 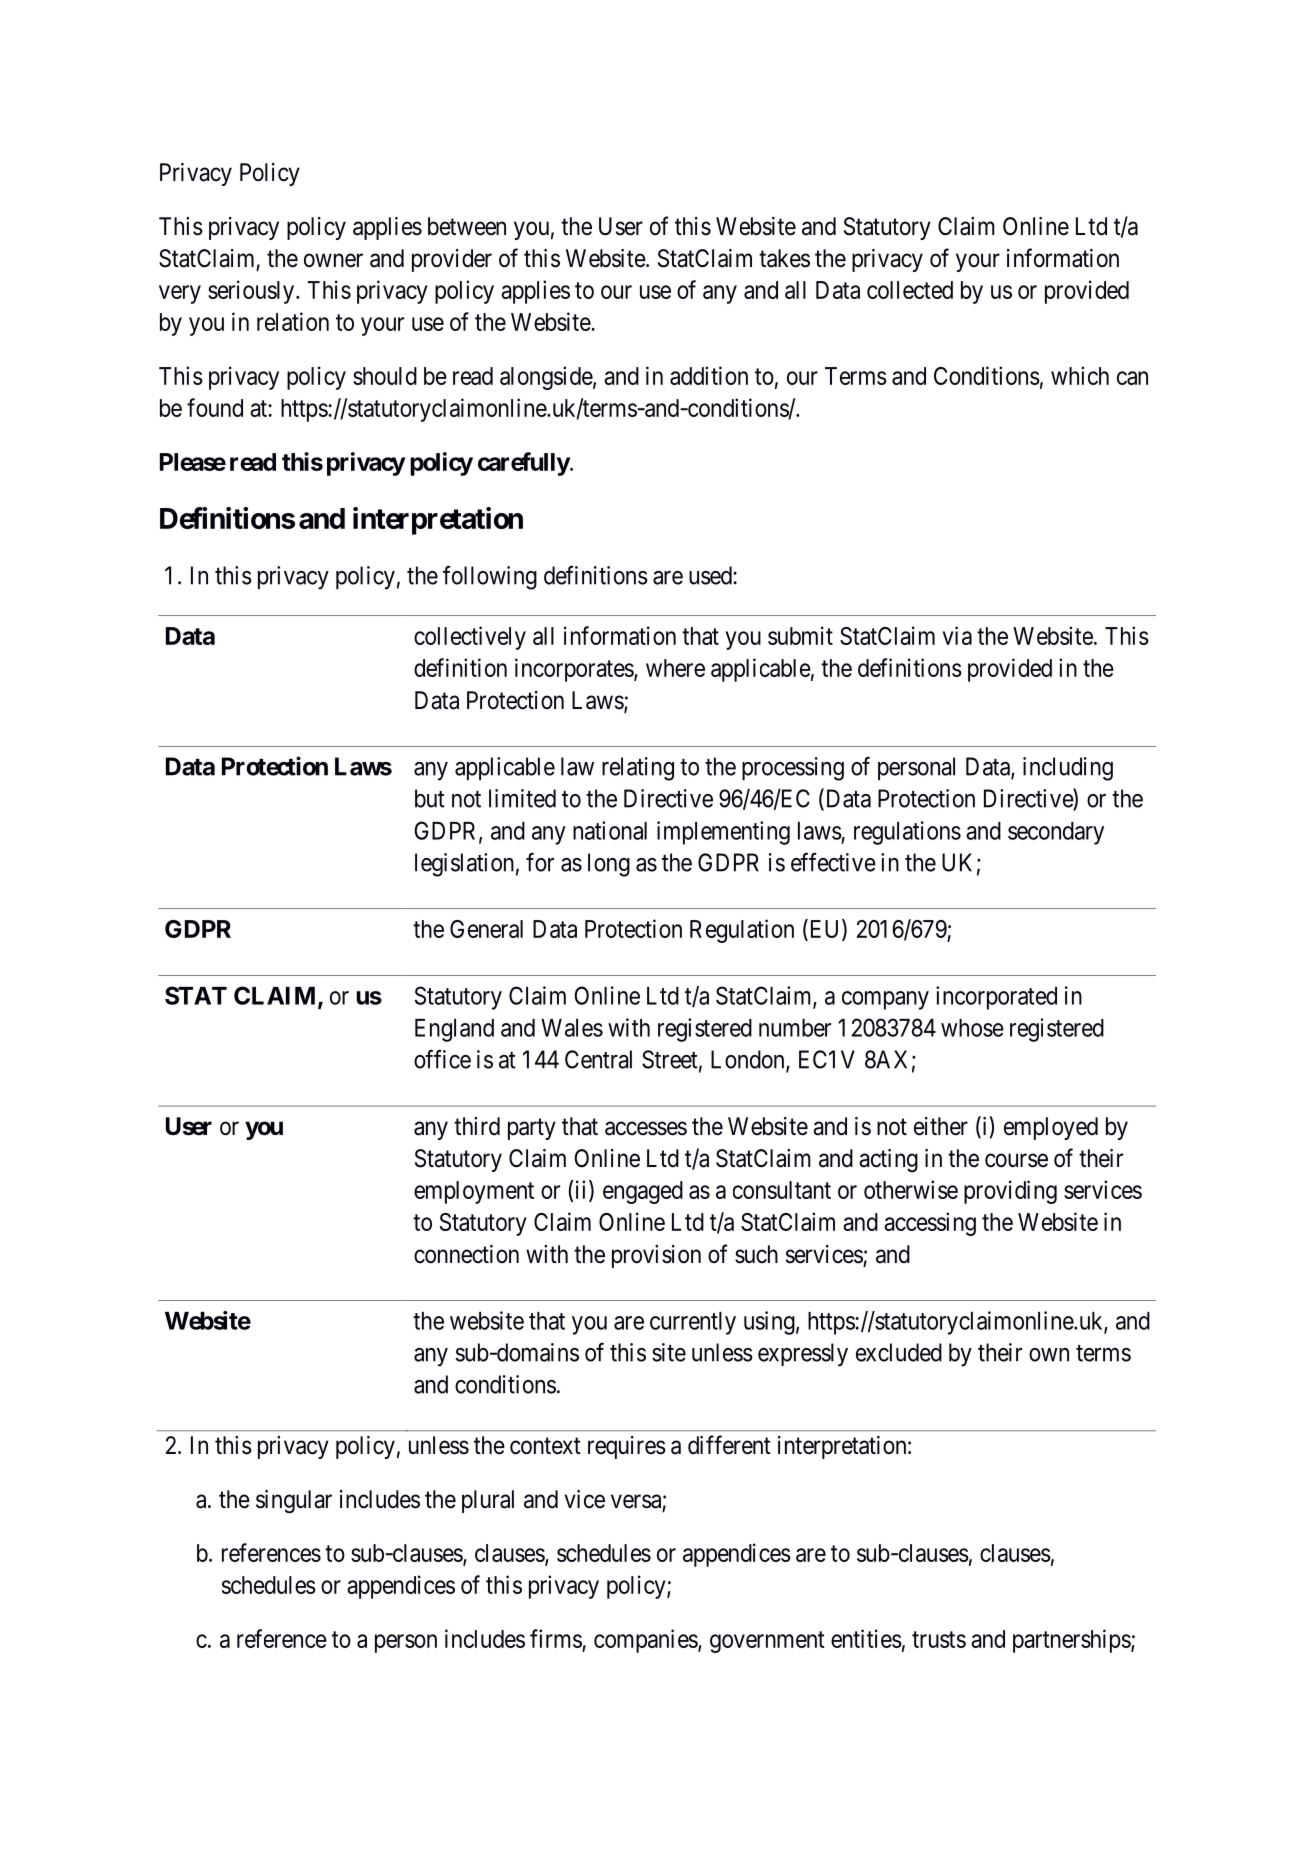 I want to click on providing, so click(x=1010, y=1192).
